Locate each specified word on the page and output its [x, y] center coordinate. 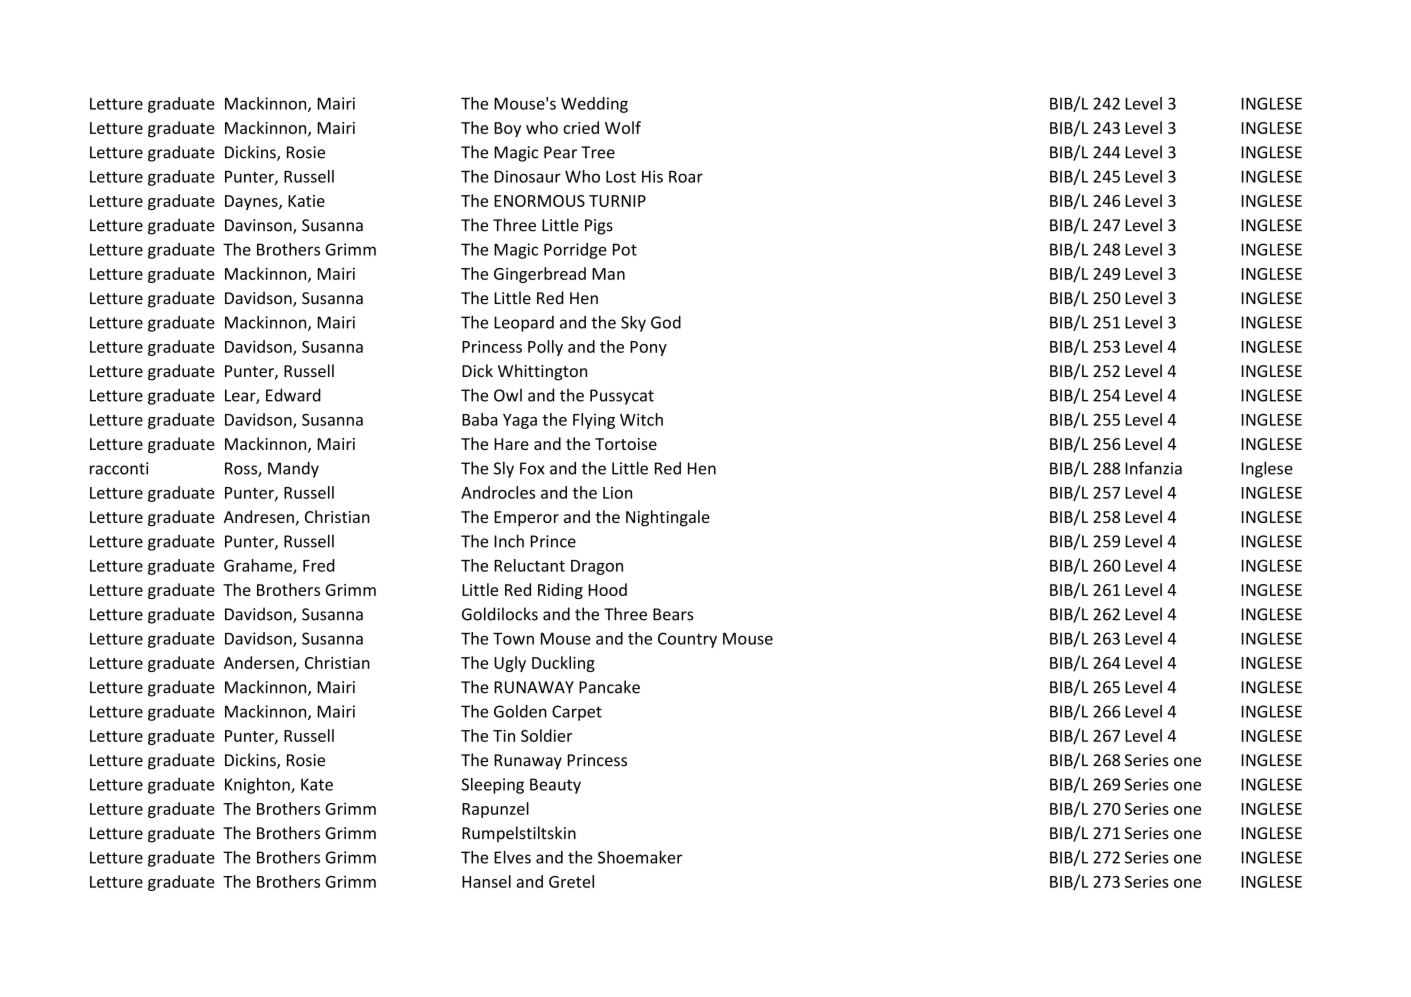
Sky [633, 324]
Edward [293, 395]
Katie [306, 201]
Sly [504, 469]
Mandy [293, 469]
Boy [507, 129]
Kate [317, 784]
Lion [617, 492]
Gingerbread [540, 275]
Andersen [259, 662]
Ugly [510, 664]
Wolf [623, 127]
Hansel [486, 881]
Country [687, 640]
